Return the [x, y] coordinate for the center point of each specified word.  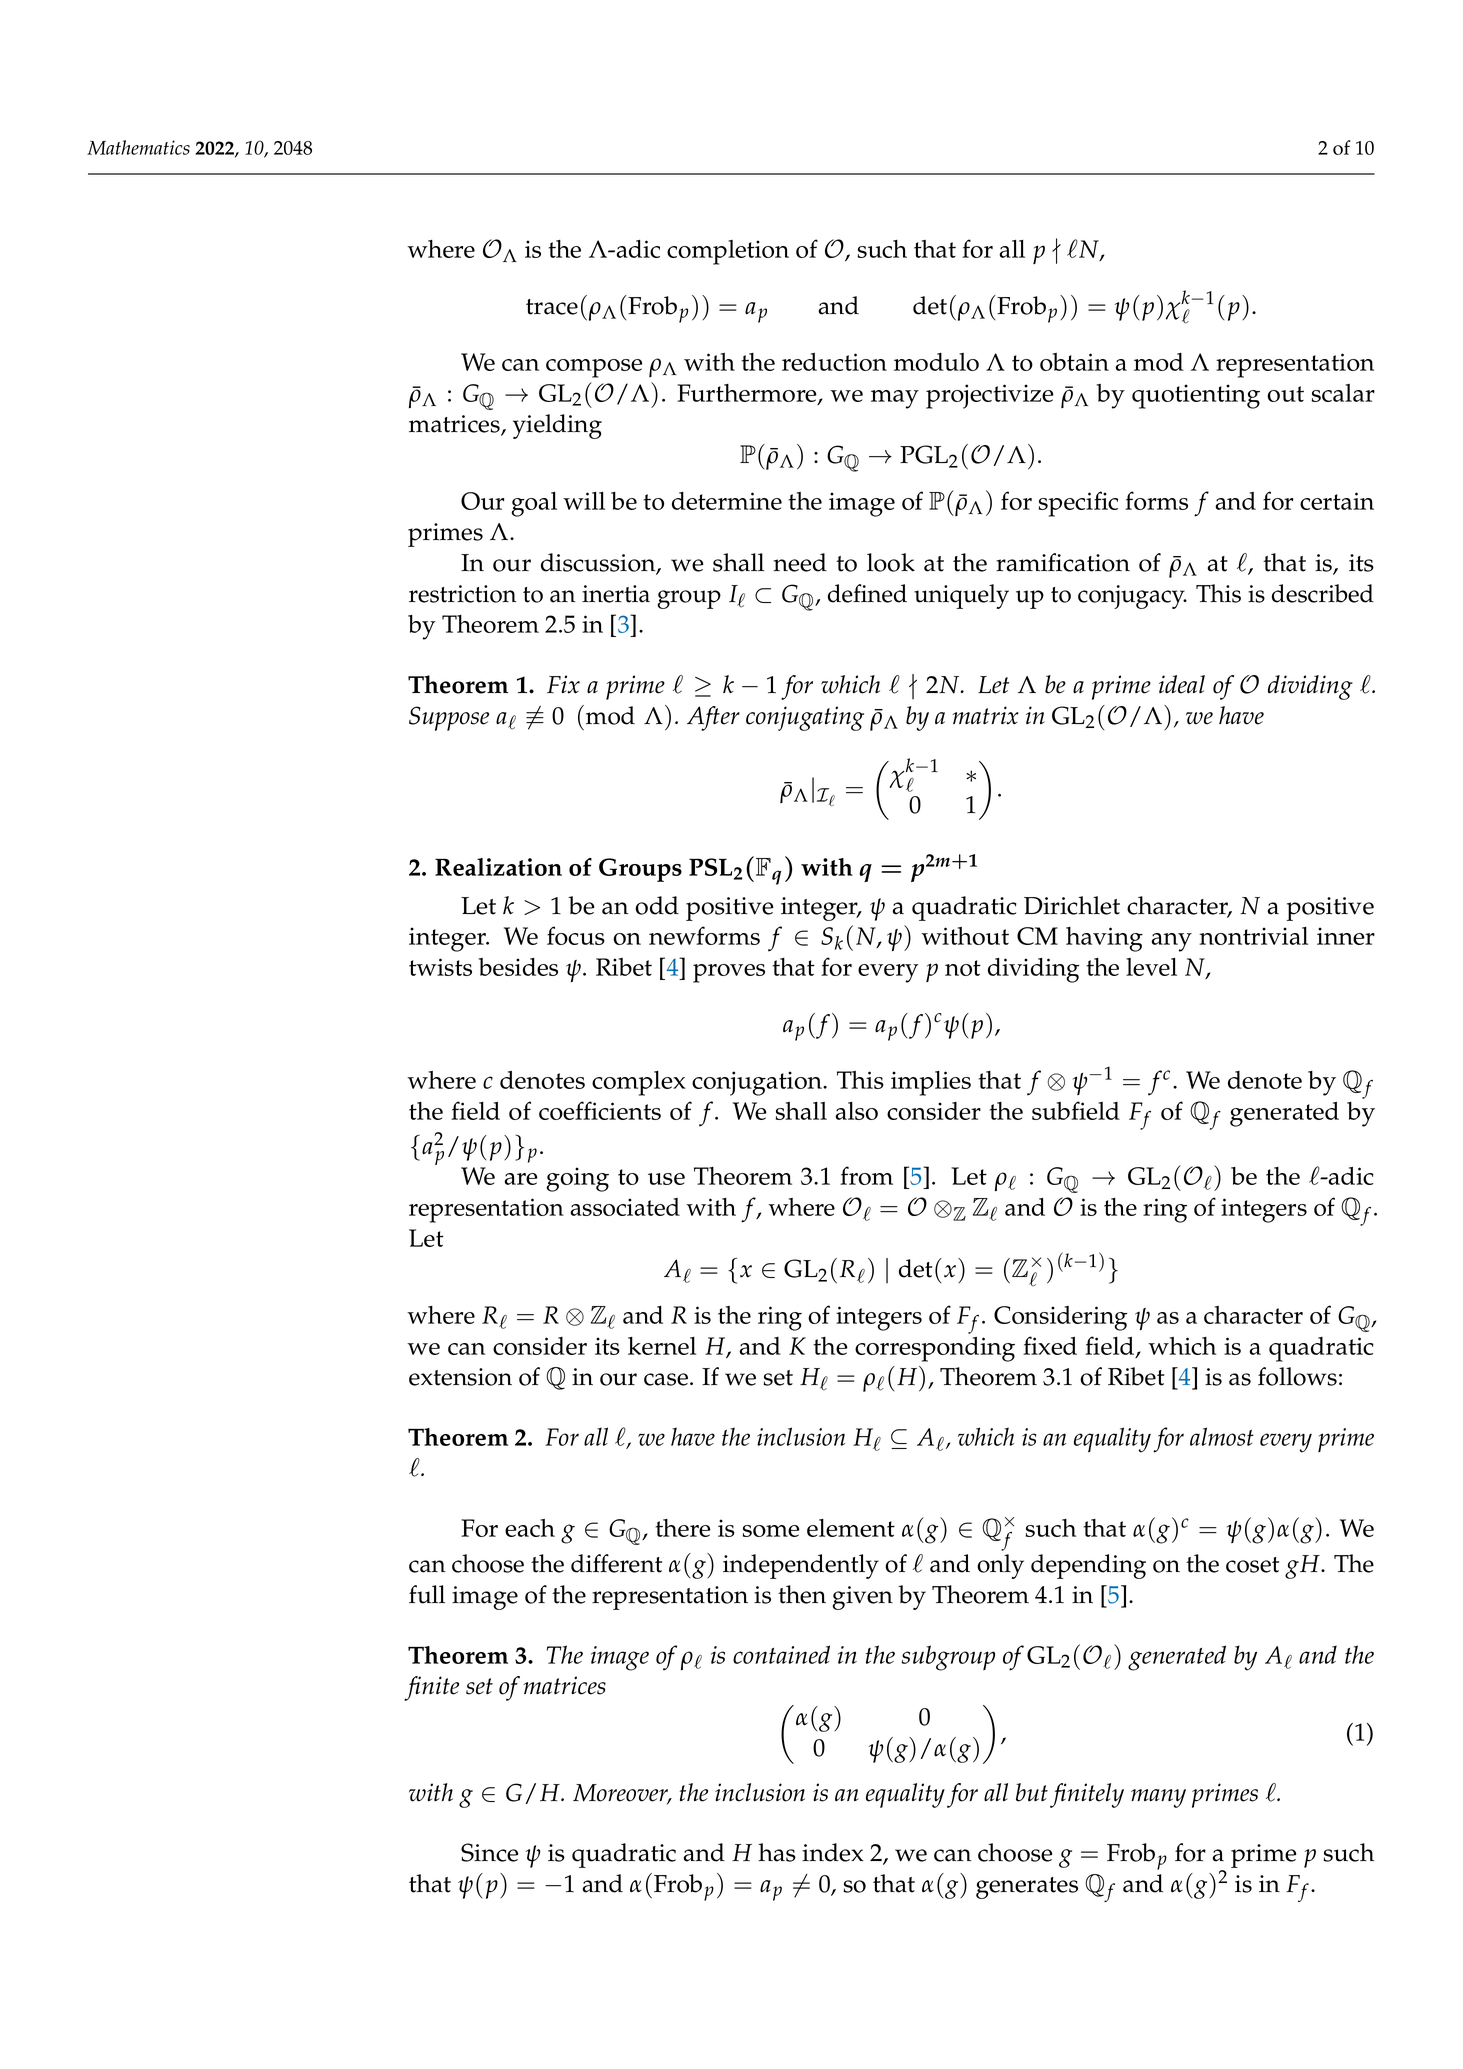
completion [728, 252]
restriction [462, 594]
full [427, 1594]
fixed [1050, 1345]
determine [727, 501]
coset [1252, 1565]
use [666, 1179]
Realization [498, 867]
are [521, 1179]
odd [657, 905]
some [771, 1531]
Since [489, 1852]
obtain [1074, 362]
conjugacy [1132, 597]
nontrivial [1253, 936]
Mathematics [138, 147]
